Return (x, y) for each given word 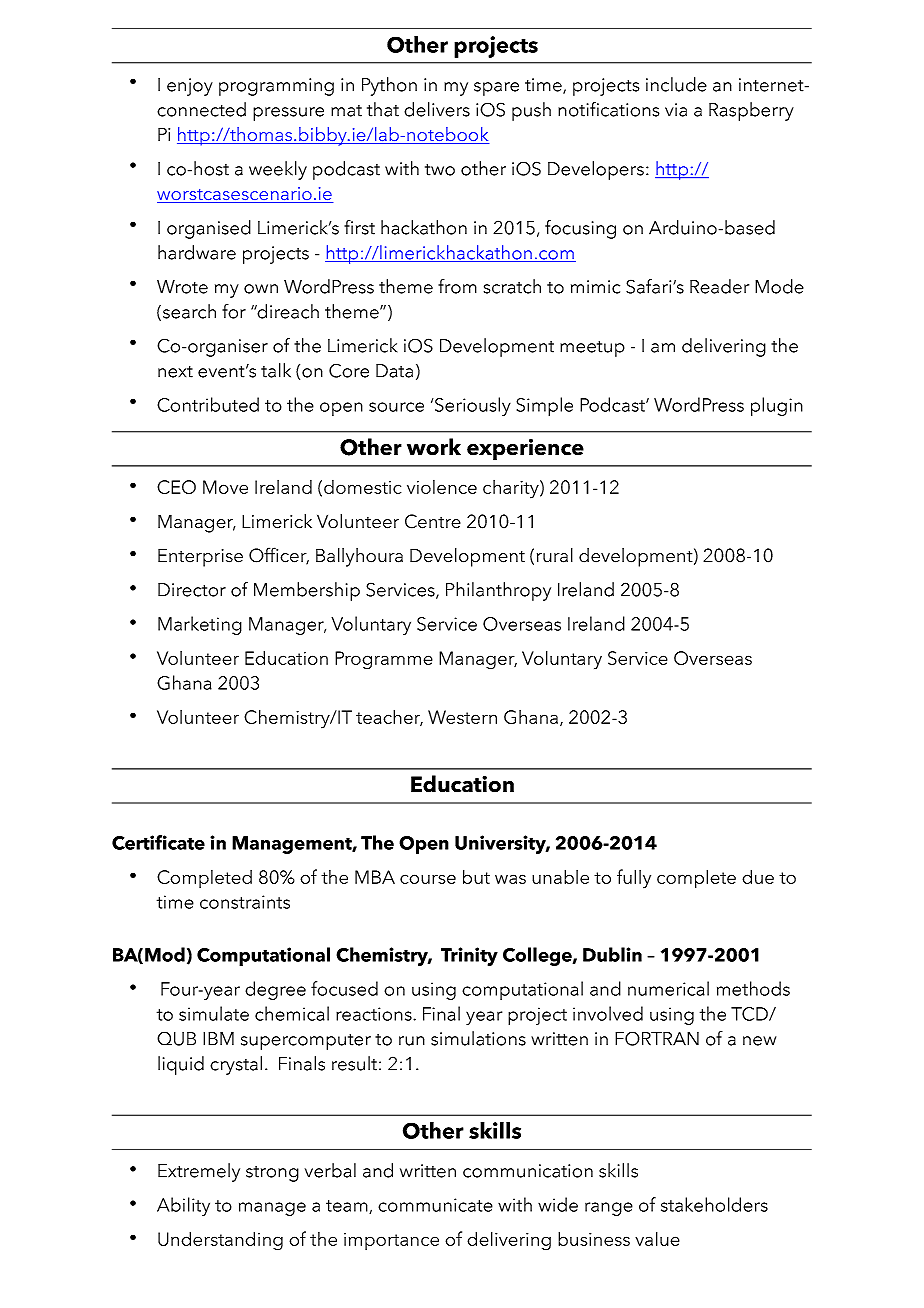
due (758, 876)
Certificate (158, 842)
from (457, 286)
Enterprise (200, 557)
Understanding (220, 1241)
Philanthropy (498, 591)
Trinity (469, 956)
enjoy (190, 87)
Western (462, 717)
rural (555, 555)
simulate (214, 1013)
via (676, 110)
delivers (437, 109)
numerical (668, 988)
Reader (719, 286)
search (189, 311)
